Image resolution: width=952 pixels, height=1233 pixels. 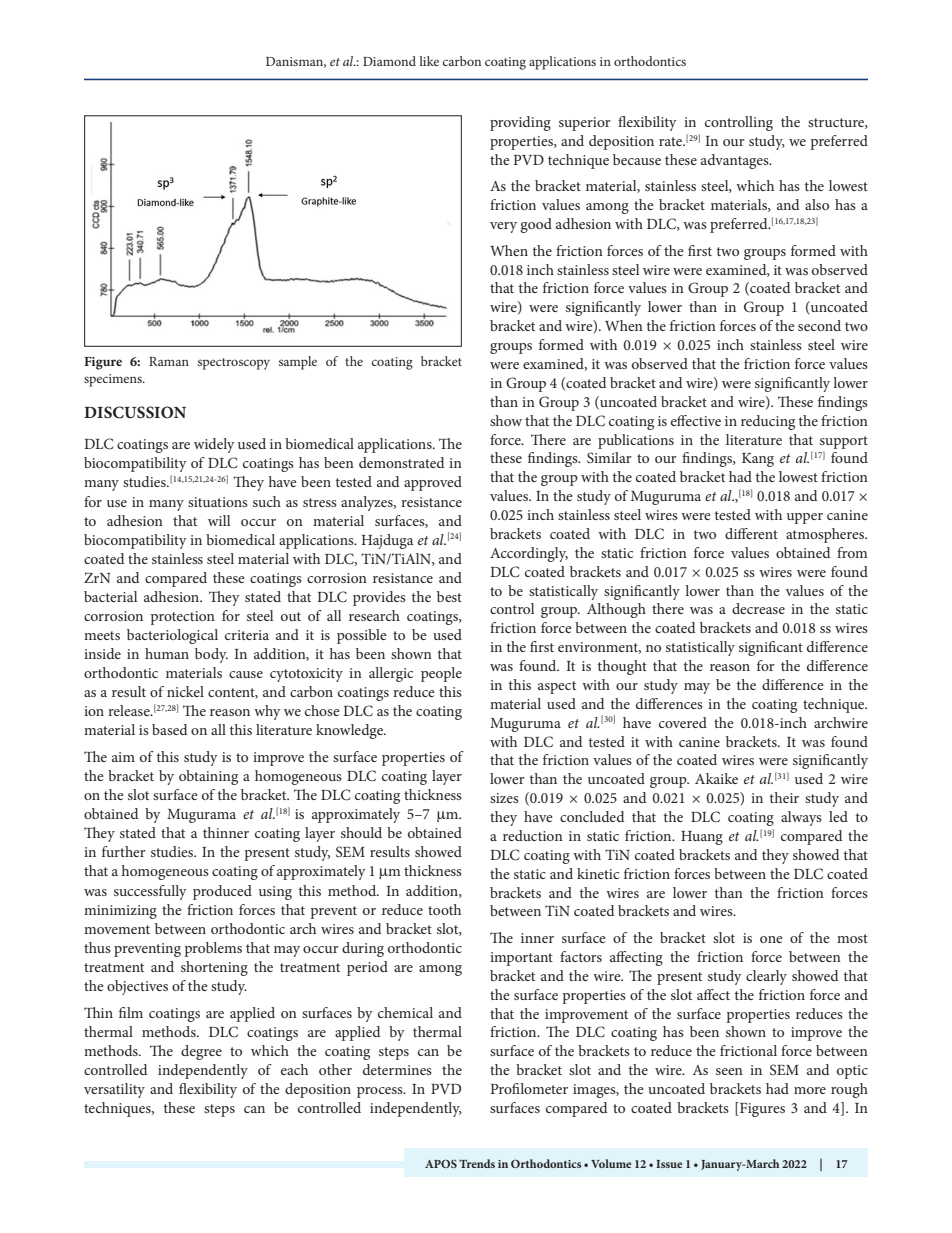 What do you see at coordinates (429, 61) in the screenshot?
I see `like` at bounding box center [429, 61].
